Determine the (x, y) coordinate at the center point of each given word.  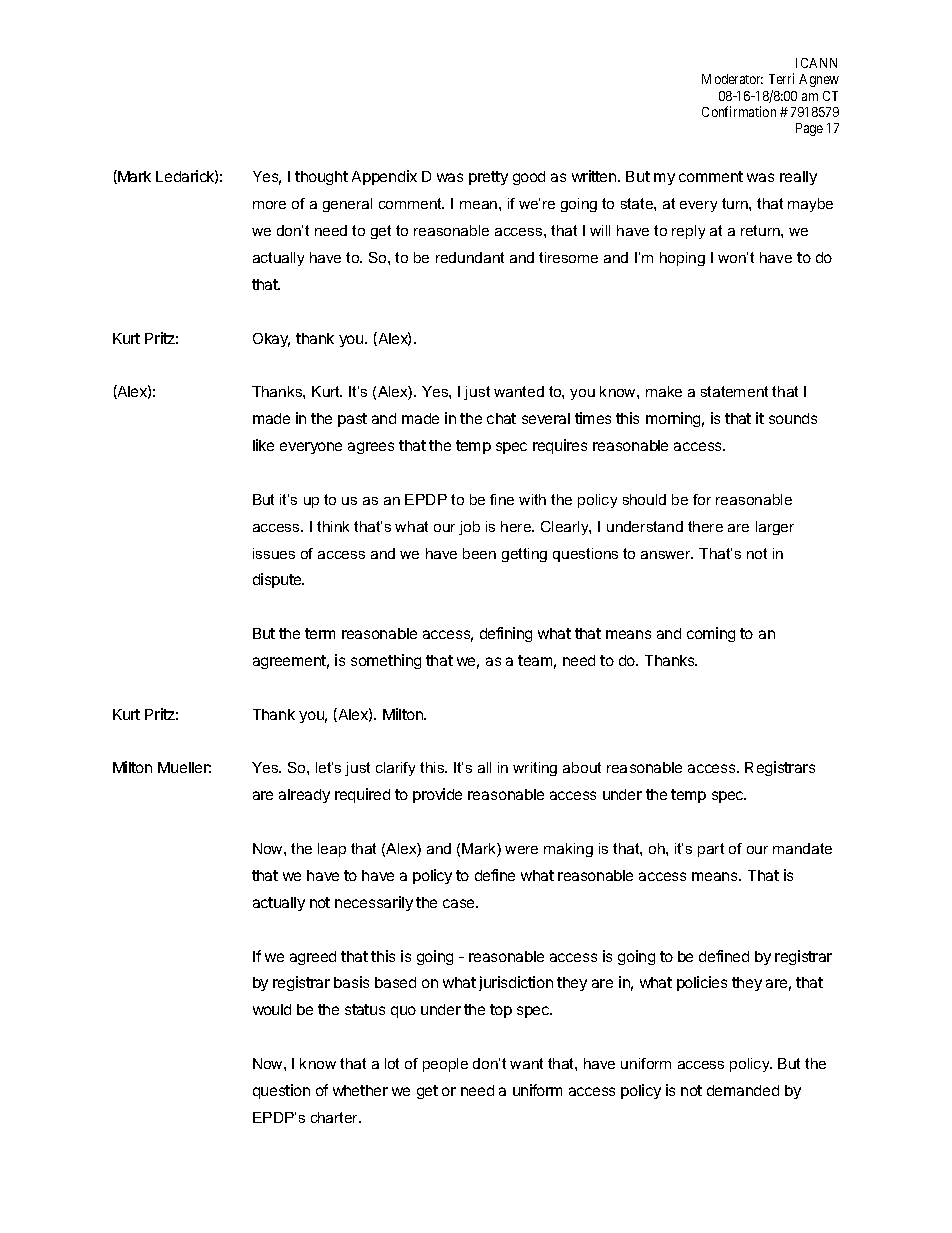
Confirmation (739, 111)
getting (524, 555)
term (320, 633)
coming (711, 634)
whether (360, 1090)
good (529, 178)
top (501, 1011)
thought (321, 178)
